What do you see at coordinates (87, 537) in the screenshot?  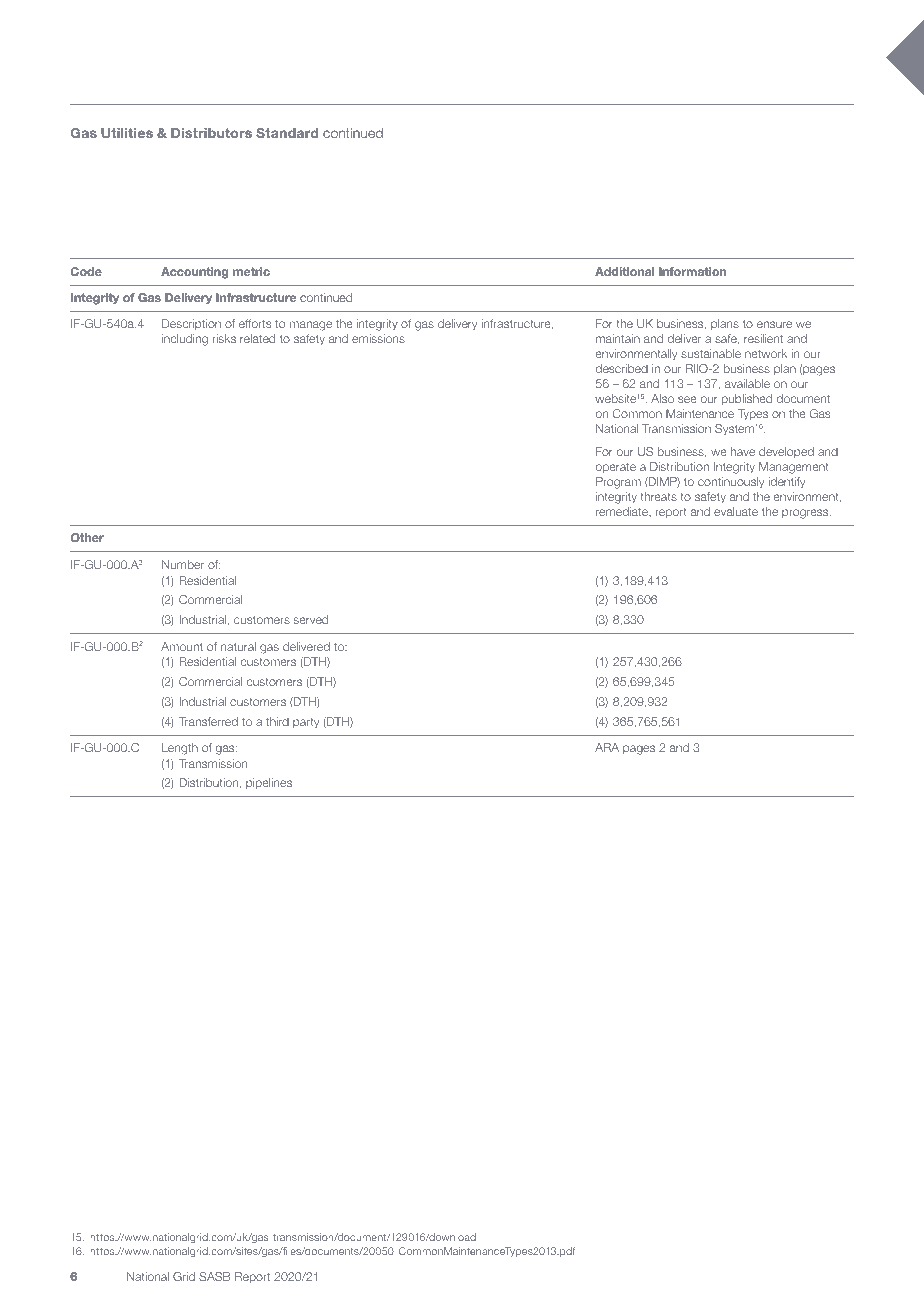 I see `Other` at bounding box center [87, 537].
